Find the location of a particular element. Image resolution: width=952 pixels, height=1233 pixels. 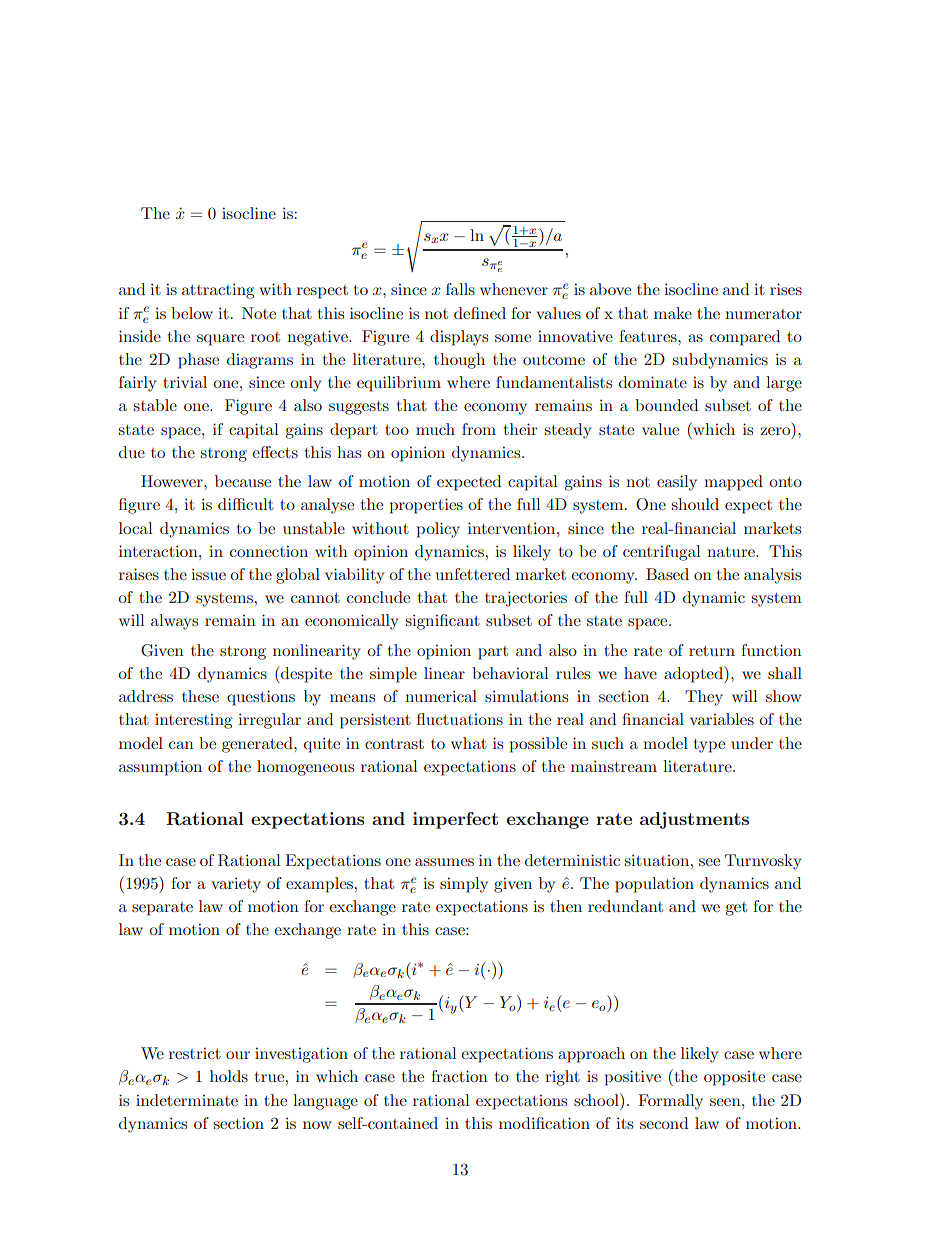

indeterminate is located at coordinates (187, 1100).
